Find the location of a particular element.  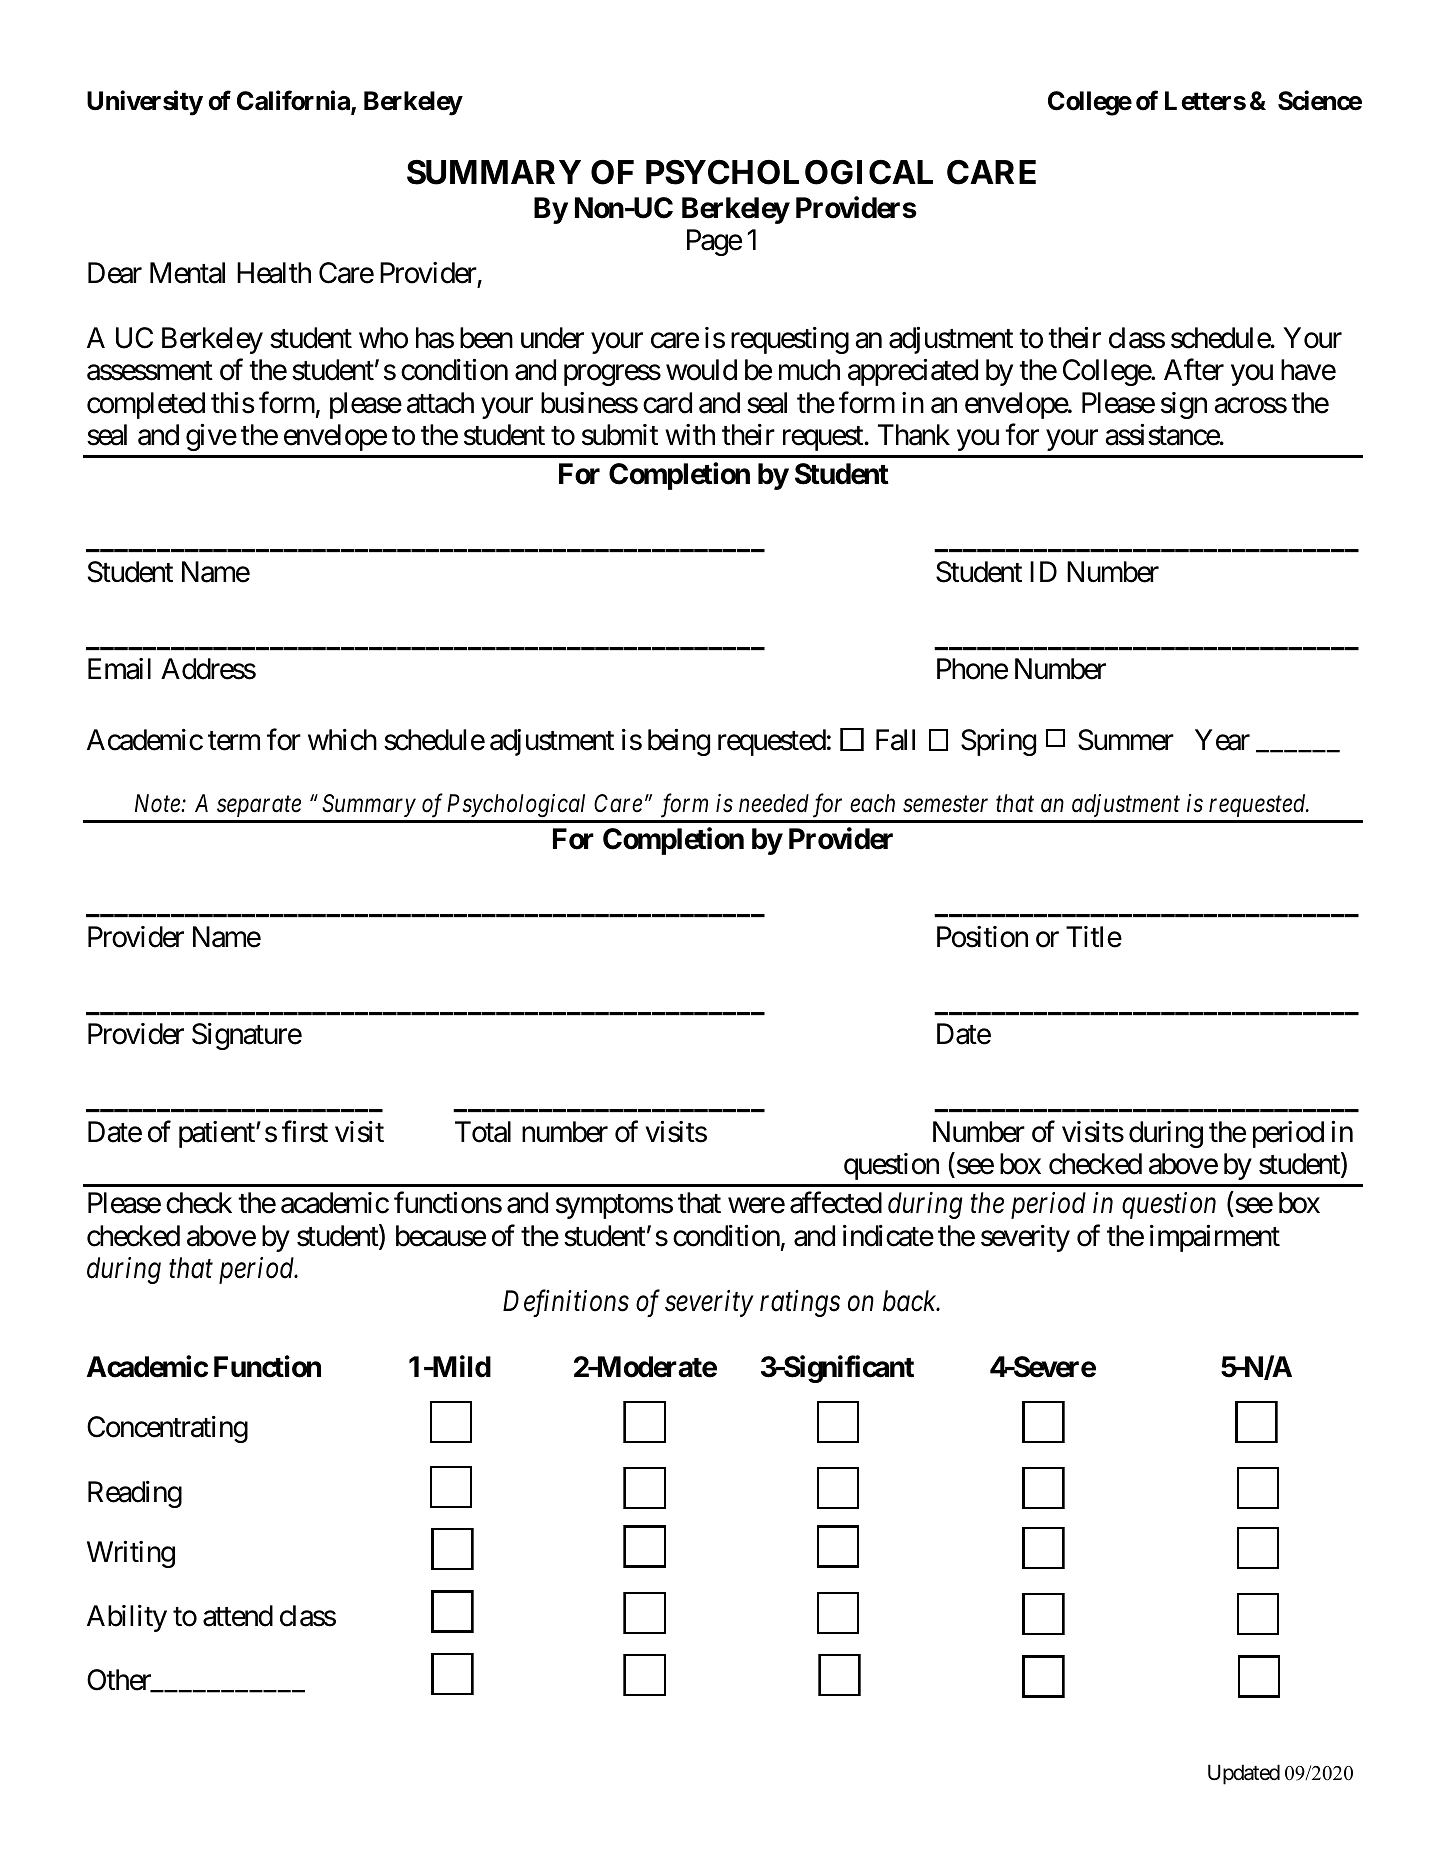

After is located at coordinates (1194, 370).
